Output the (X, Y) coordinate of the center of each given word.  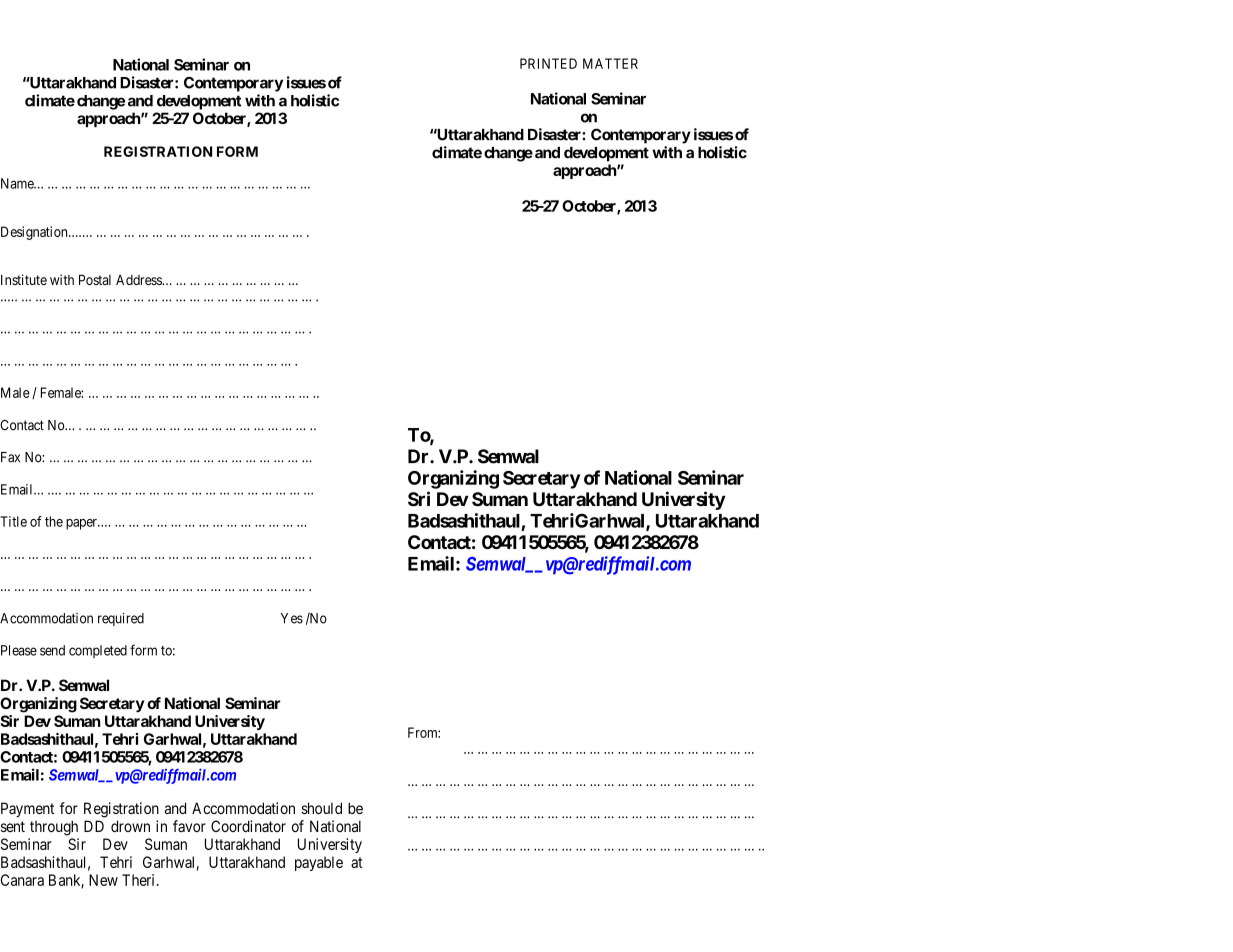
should (321, 808)
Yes (292, 618)
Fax (10, 457)
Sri (419, 498)
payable (319, 863)
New (103, 880)
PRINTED (548, 63)
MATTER (610, 63)
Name (18, 183)
